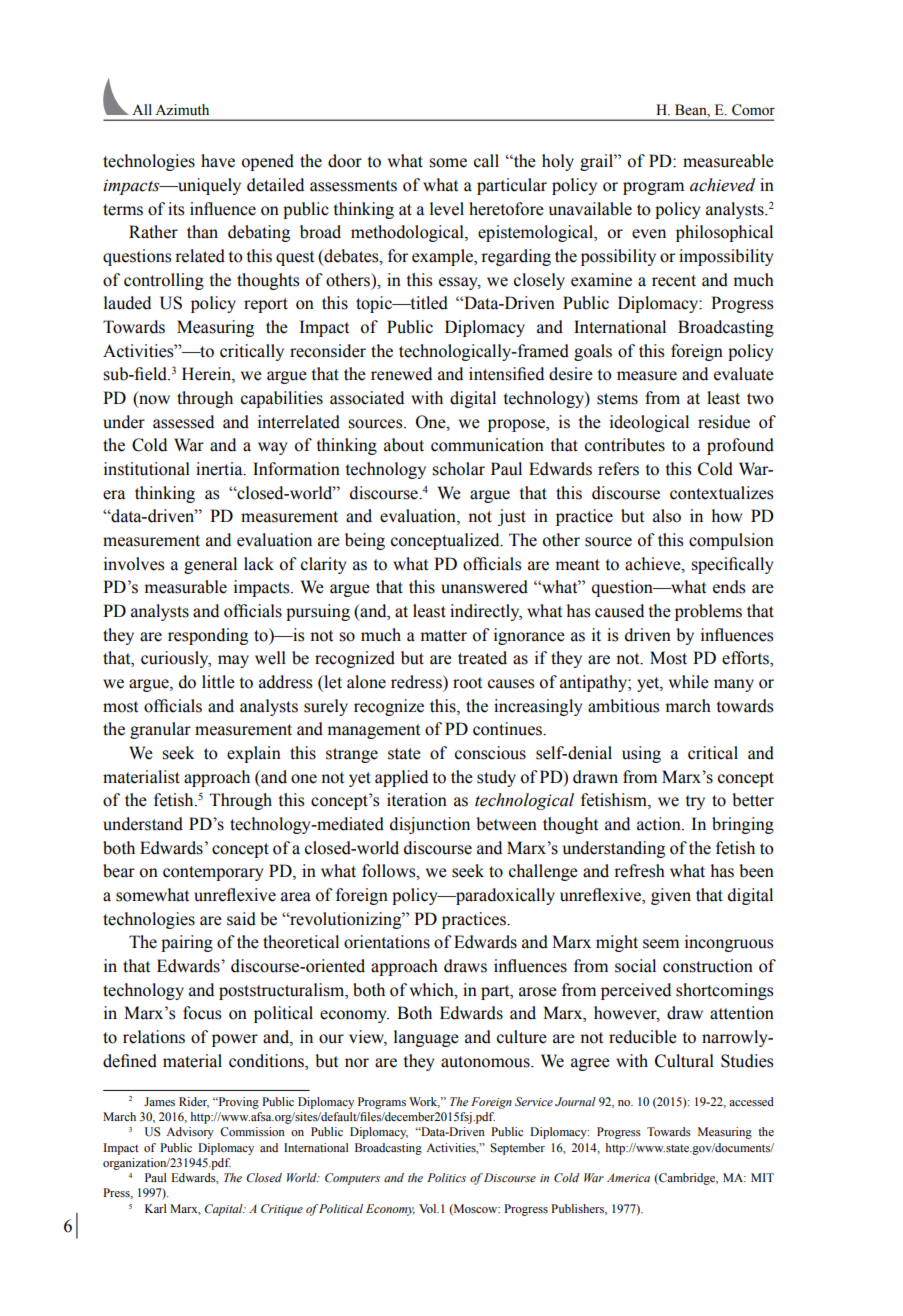  What do you see at coordinates (176, 659) in the page?
I see `curiously` at bounding box center [176, 659].
